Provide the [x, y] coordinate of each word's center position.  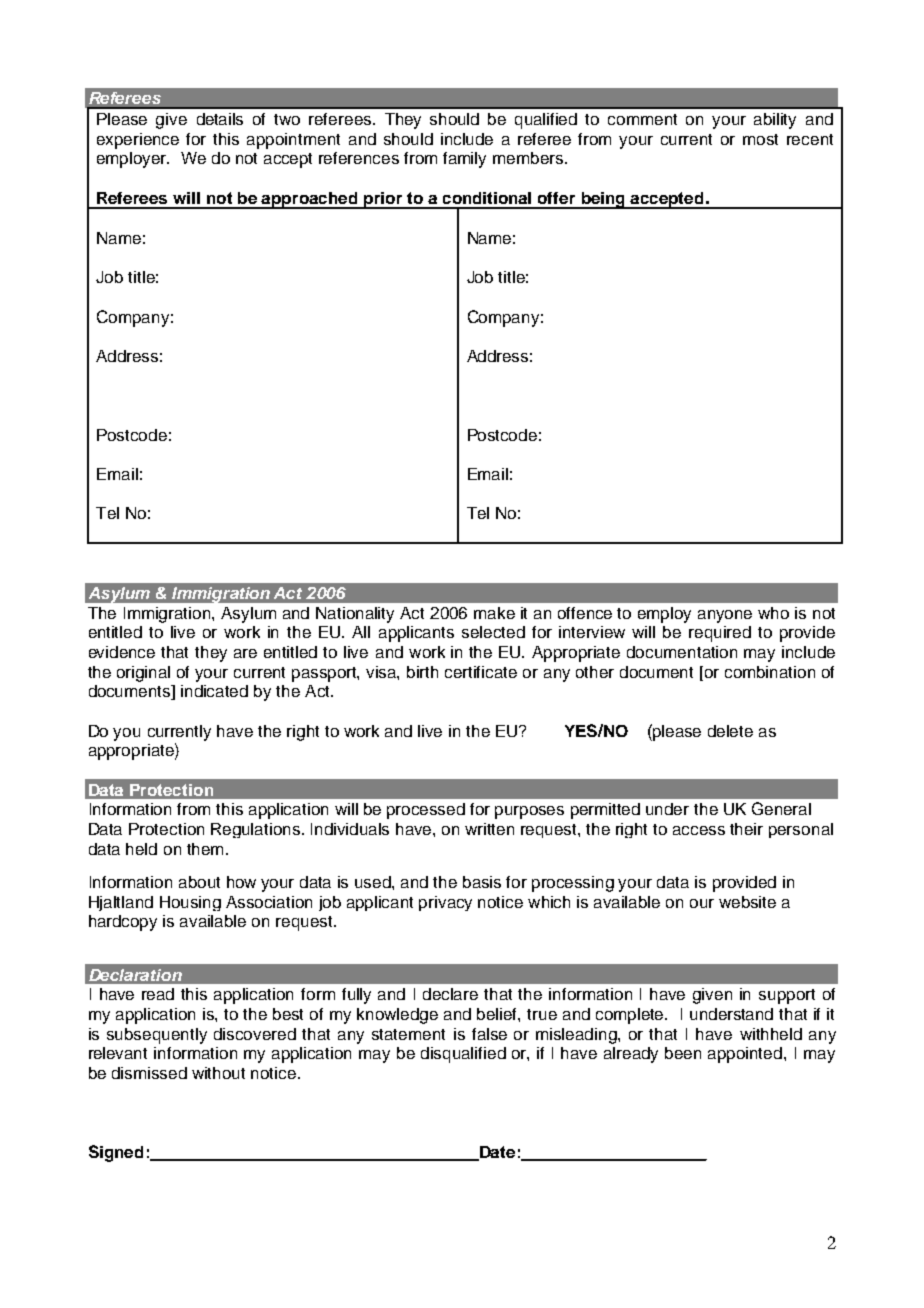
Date [496, 1153]
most [760, 139]
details [220, 119]
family [464, 160]
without [218, 1073]
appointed [746, 1055]
